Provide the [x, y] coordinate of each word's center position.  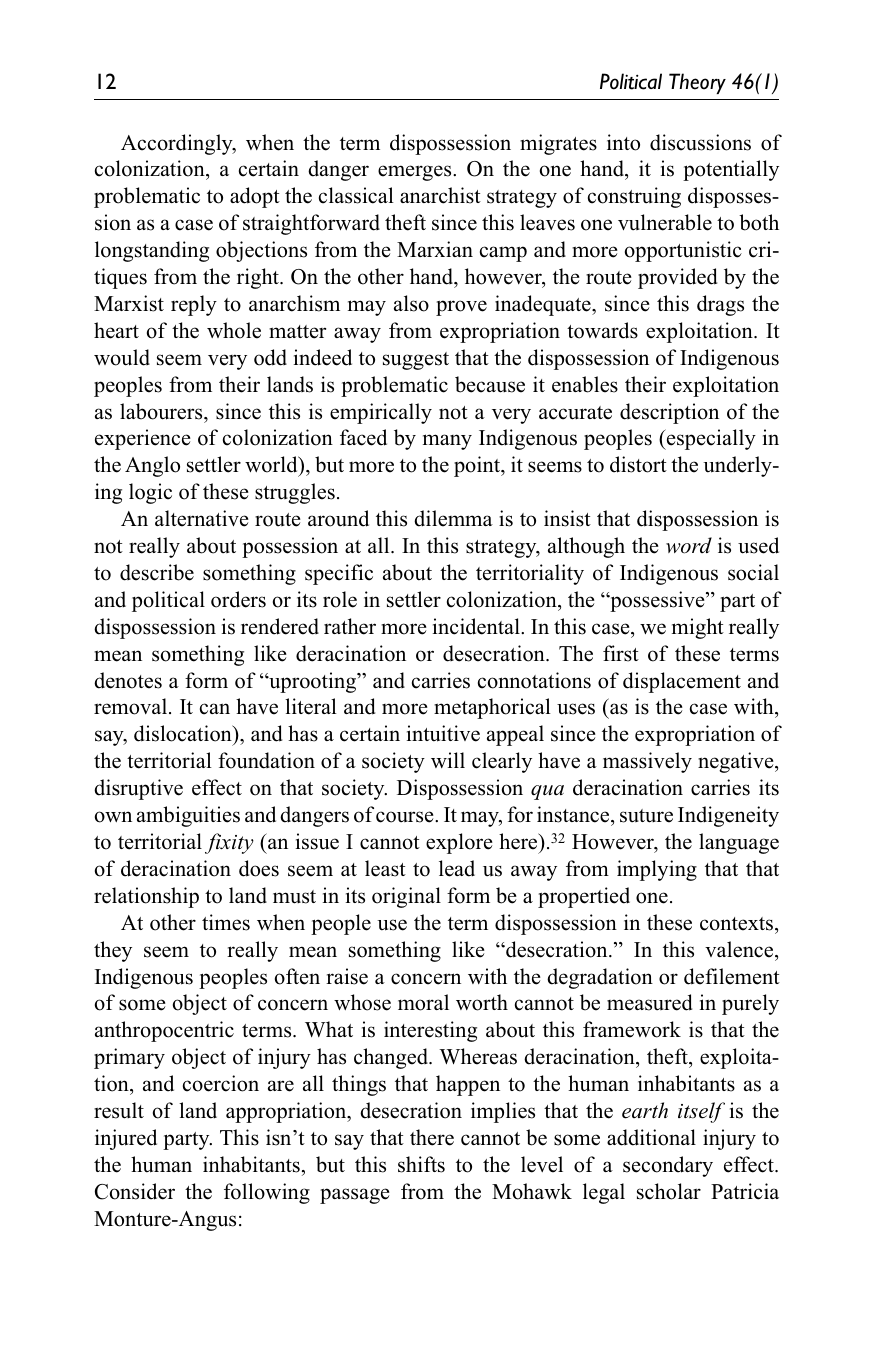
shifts [421, 1164]
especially [710, 439]
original [406, 897]
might [698, 628]
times [226, 922]
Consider [135, 1191]
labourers [162, 411]
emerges [416, 173]
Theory [697, 83]
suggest [416, 361]
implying [657, 870]
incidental [477, 626]
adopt [255, 197]
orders [238, 599]
